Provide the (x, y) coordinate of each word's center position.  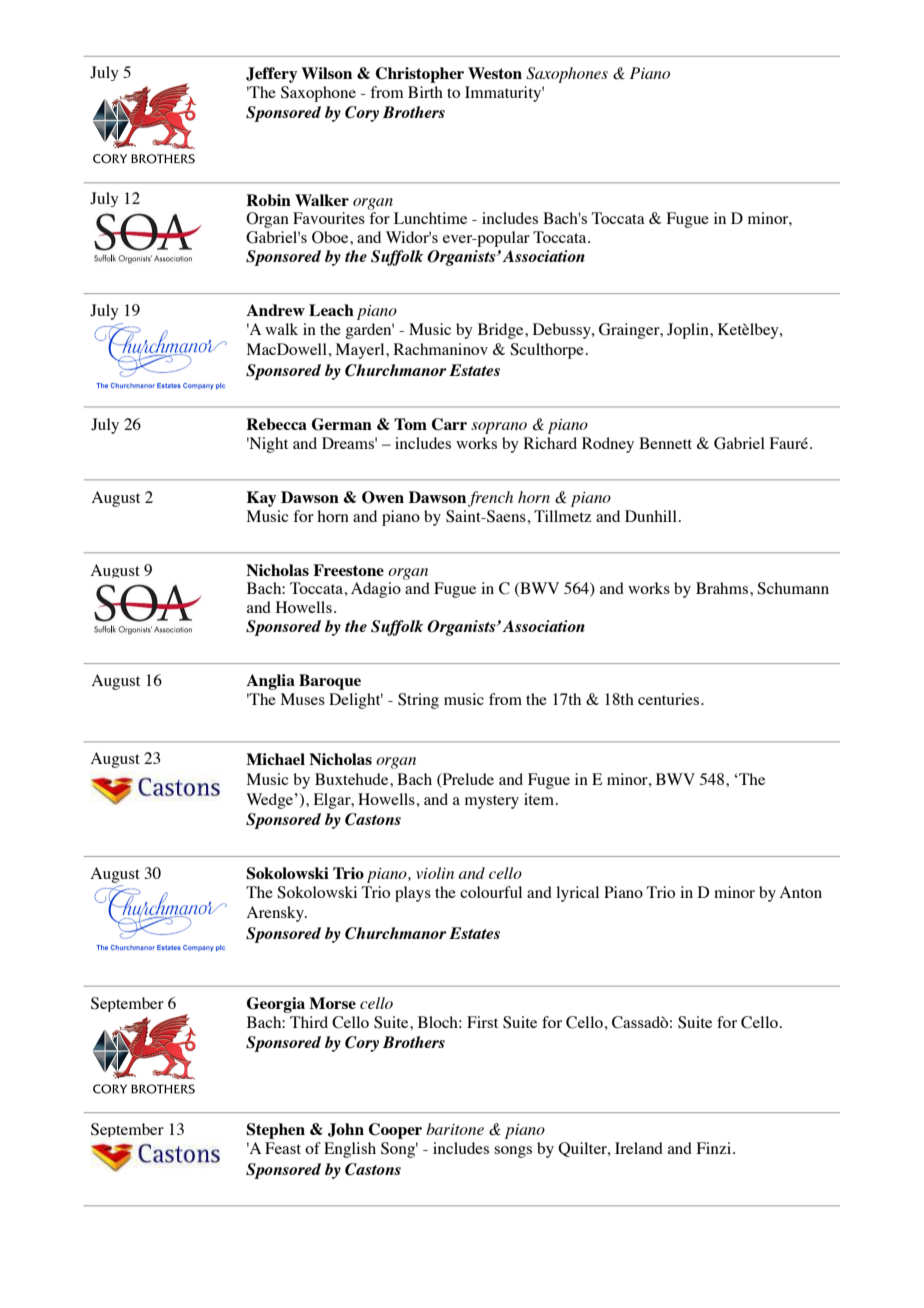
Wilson (326, 73)
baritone (455, 1129)
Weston (495, 73)
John (346, 1130)
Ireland (639, 1148)
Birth (425, 92)
